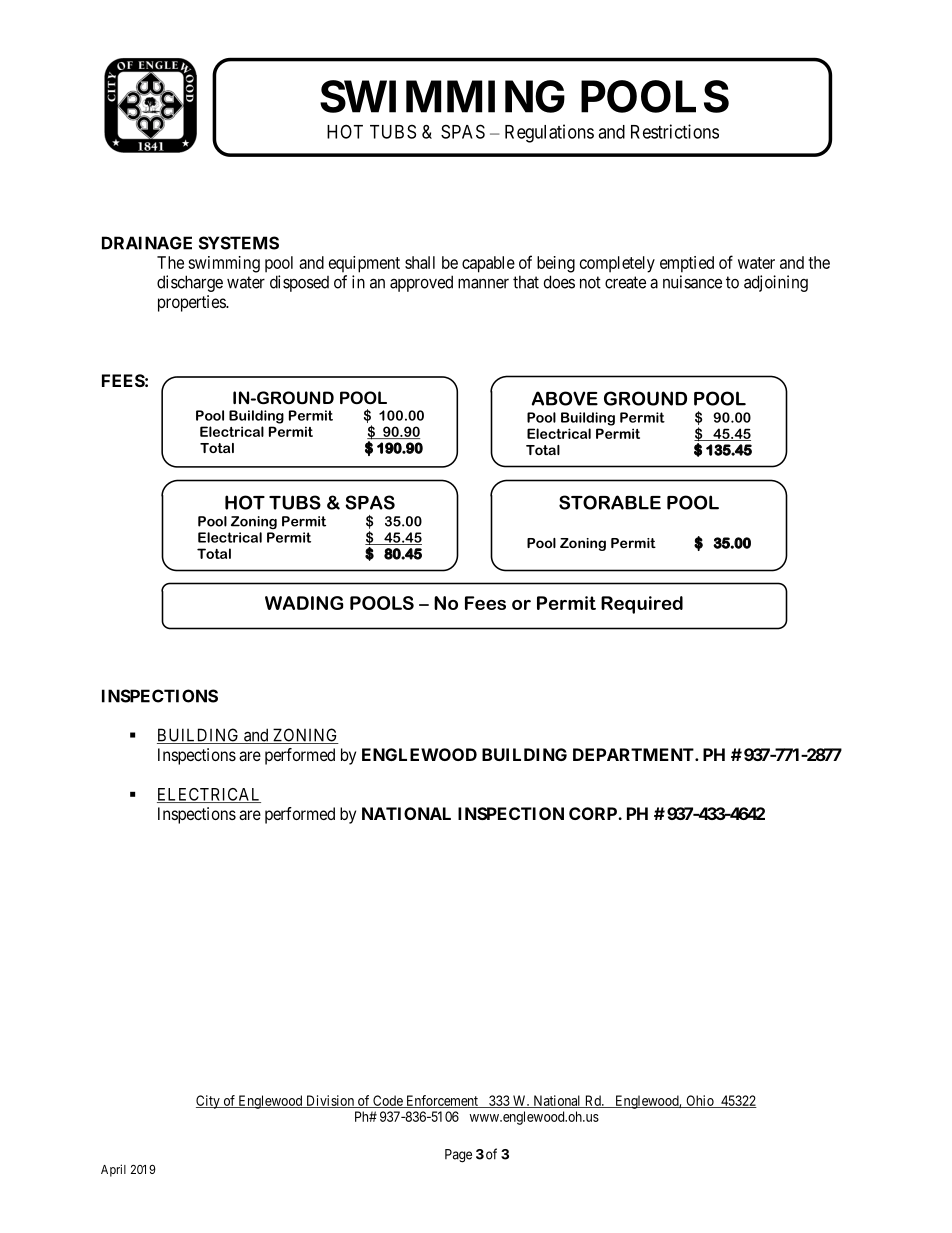 The height and width of the screenshot is (1233, 952). Describe the element at coordinates (610, 502) in the screenshot. I see `STORABLE` at that location.
